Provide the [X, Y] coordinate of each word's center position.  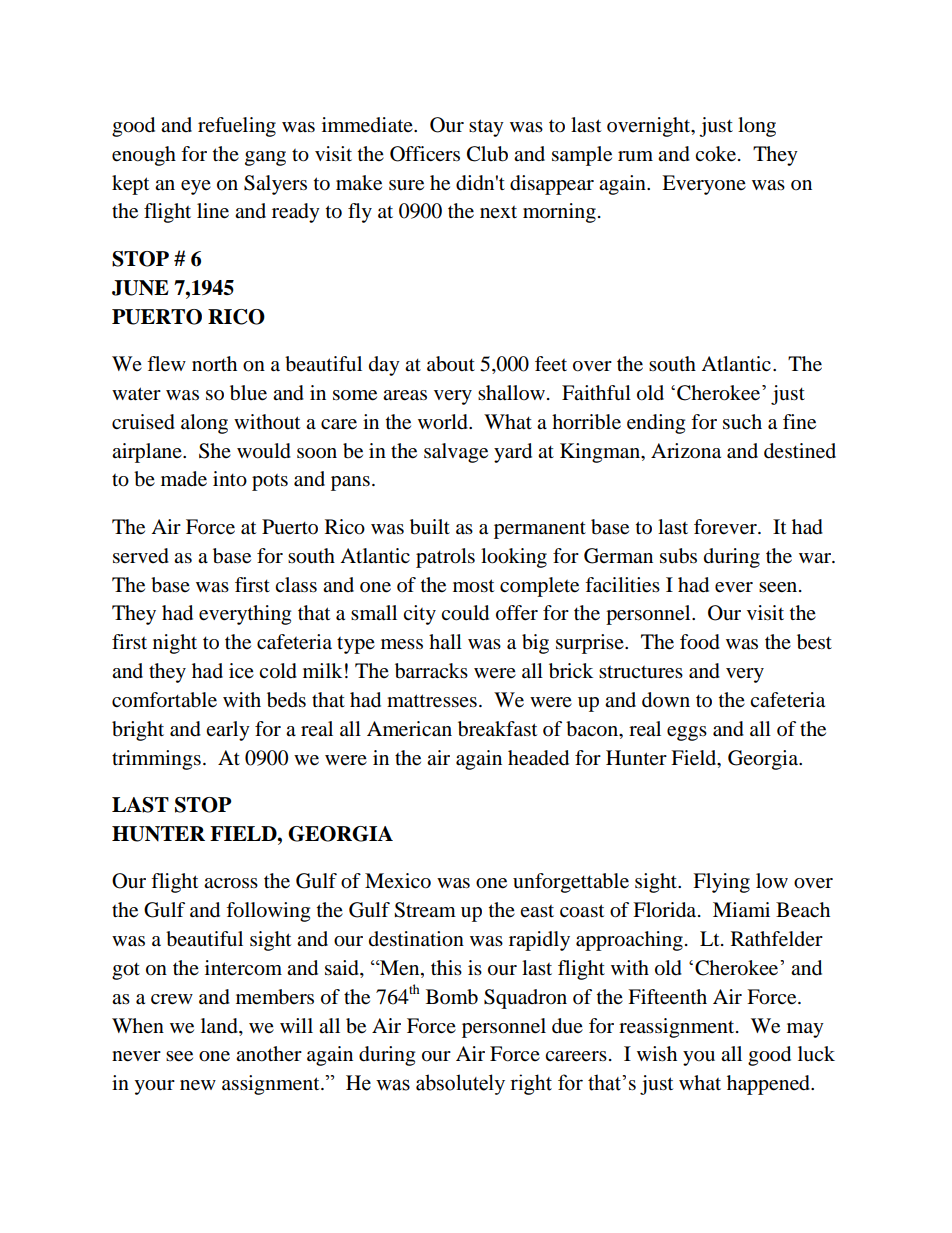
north [214, 364]
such [742, 422]
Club [487, 154]
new [198, 1085]
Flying [721, 883]
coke [717, 154]
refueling [237, 127]
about [451, 364]
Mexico [398, 881]
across [231, 883]
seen [779, 587]
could [465, 613]
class [296, 585]
